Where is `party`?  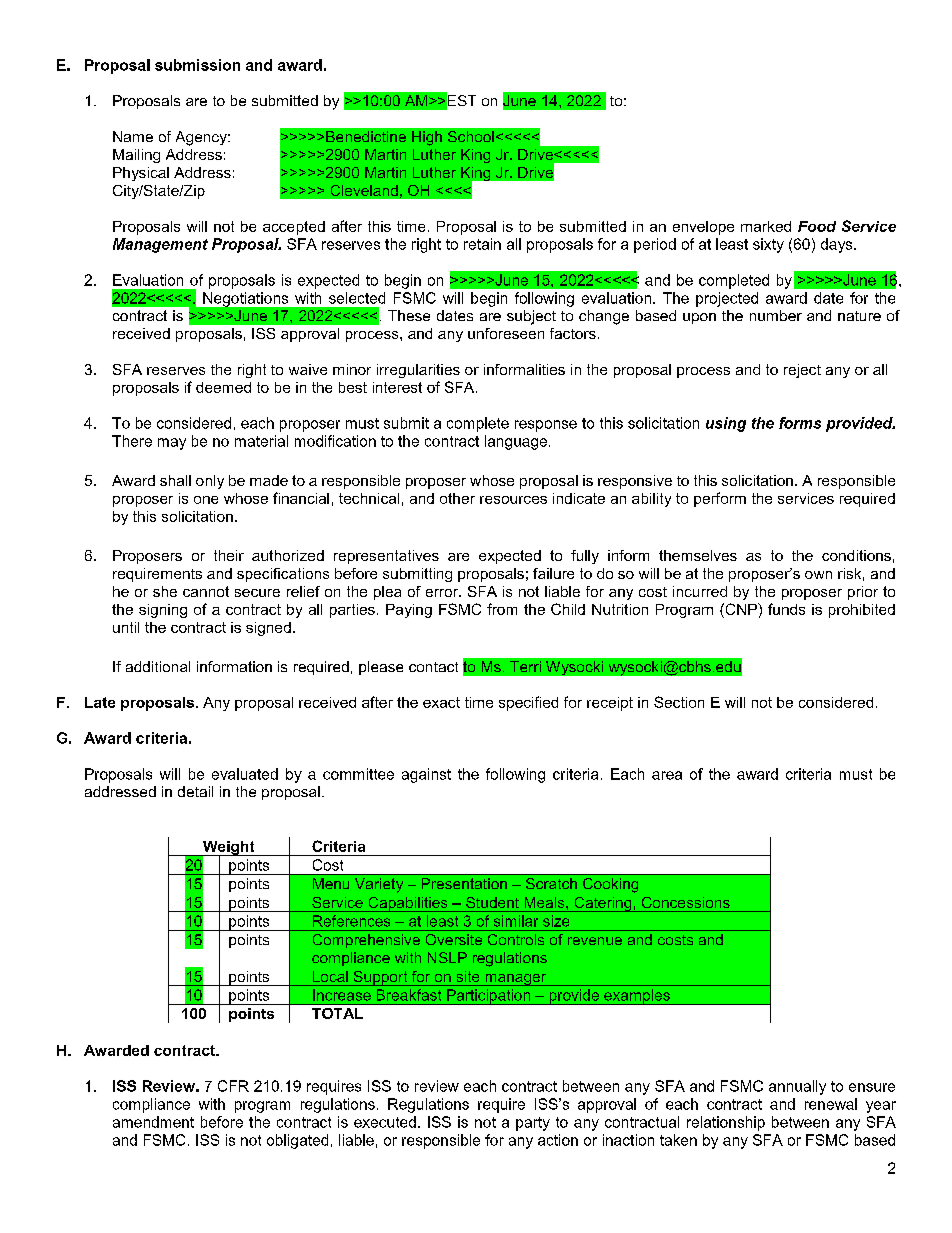
party is located at coordinates (533, 1124).
